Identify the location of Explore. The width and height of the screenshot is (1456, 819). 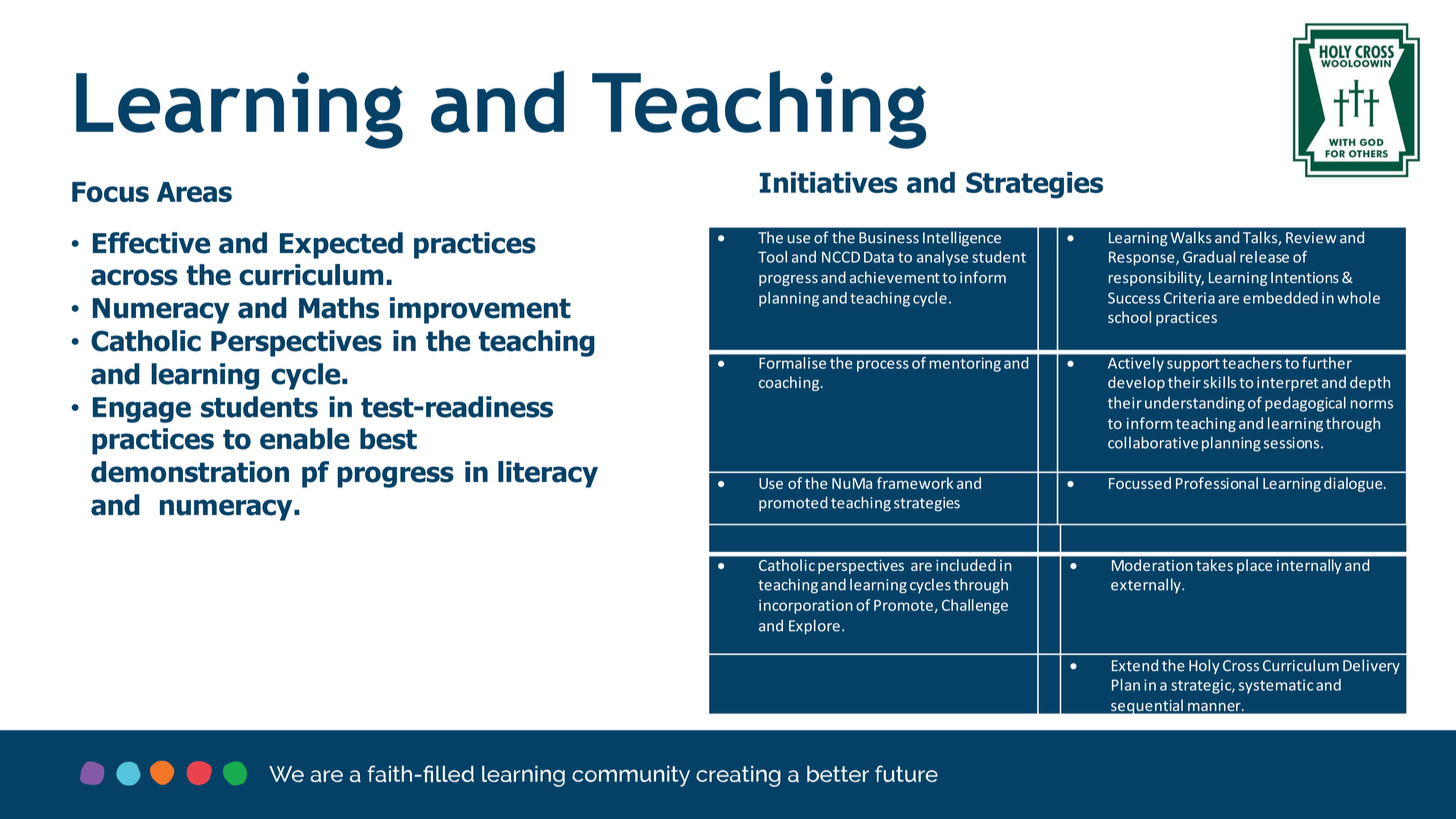
(814, 627).
